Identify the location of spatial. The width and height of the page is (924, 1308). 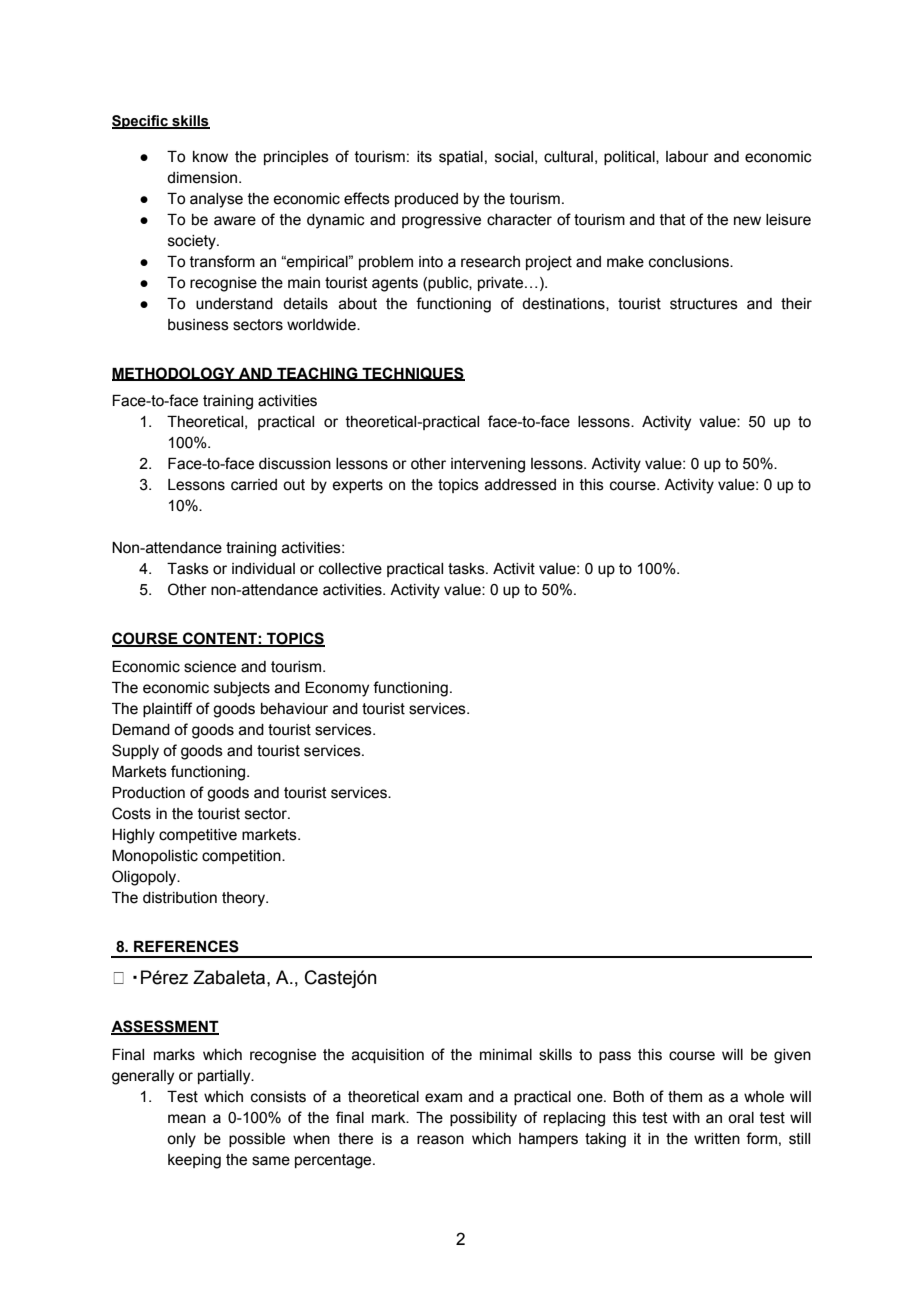
(461, 158).
